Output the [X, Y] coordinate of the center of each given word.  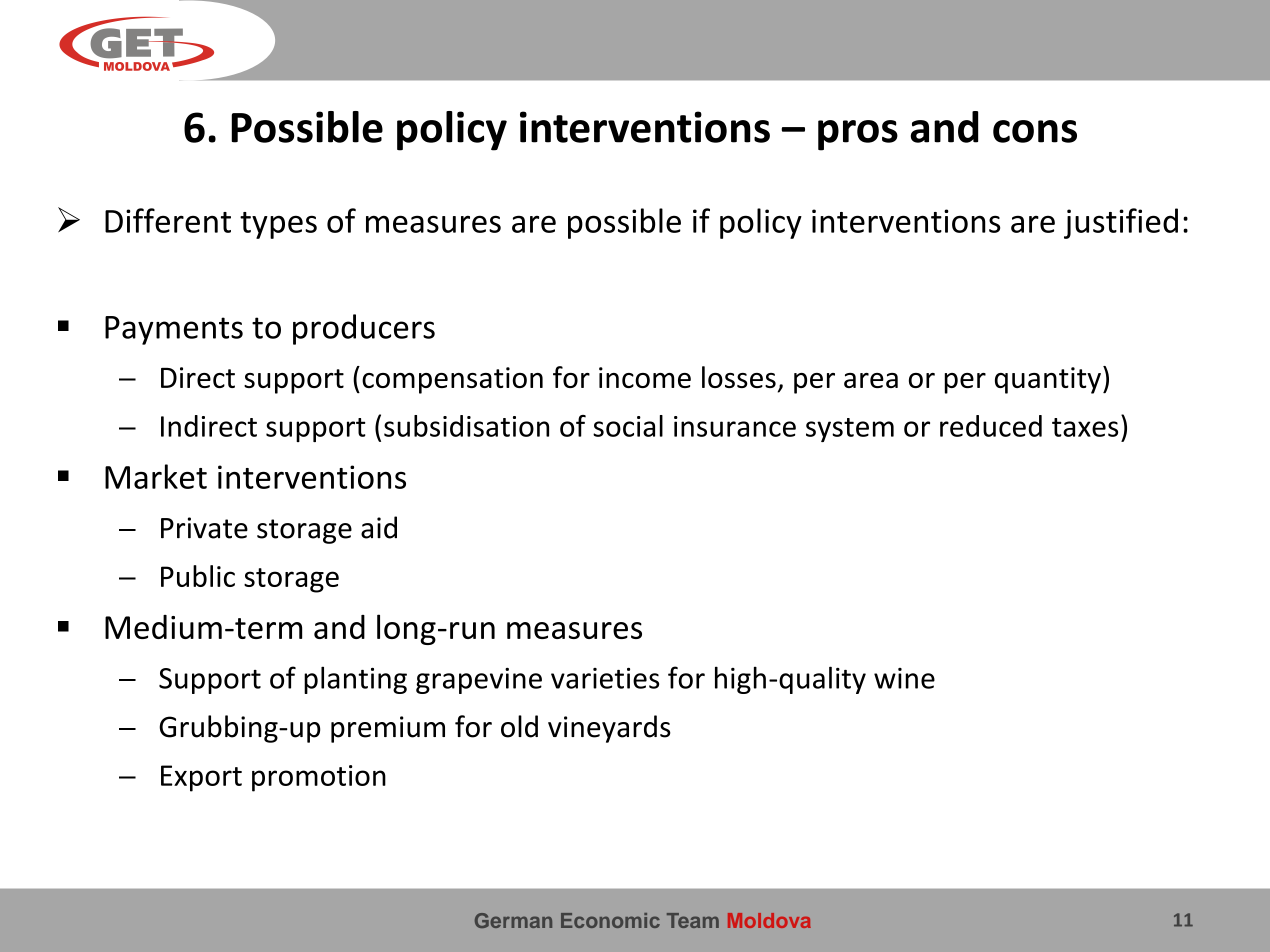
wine [904, 678]
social [628, 426]
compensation [452, 380]
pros [858, 135]
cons [1035, 131]
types [278, 225]
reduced [991, 426]
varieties [605, 678]
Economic [610, 920]
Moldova [769, 920]
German [513, 920]
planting [355, 680]
